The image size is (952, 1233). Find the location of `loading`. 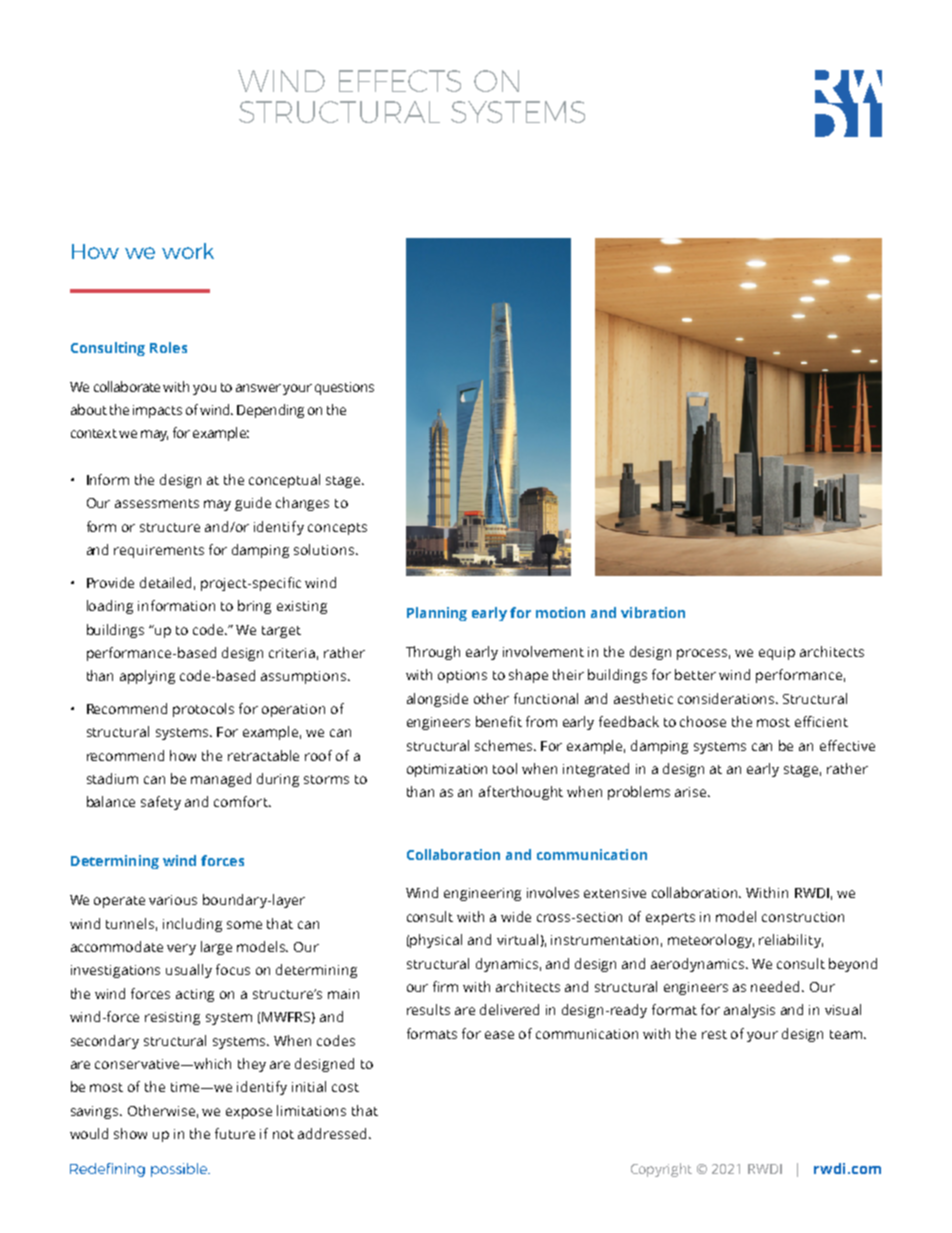

loading is located at coordinates (110, 607).
